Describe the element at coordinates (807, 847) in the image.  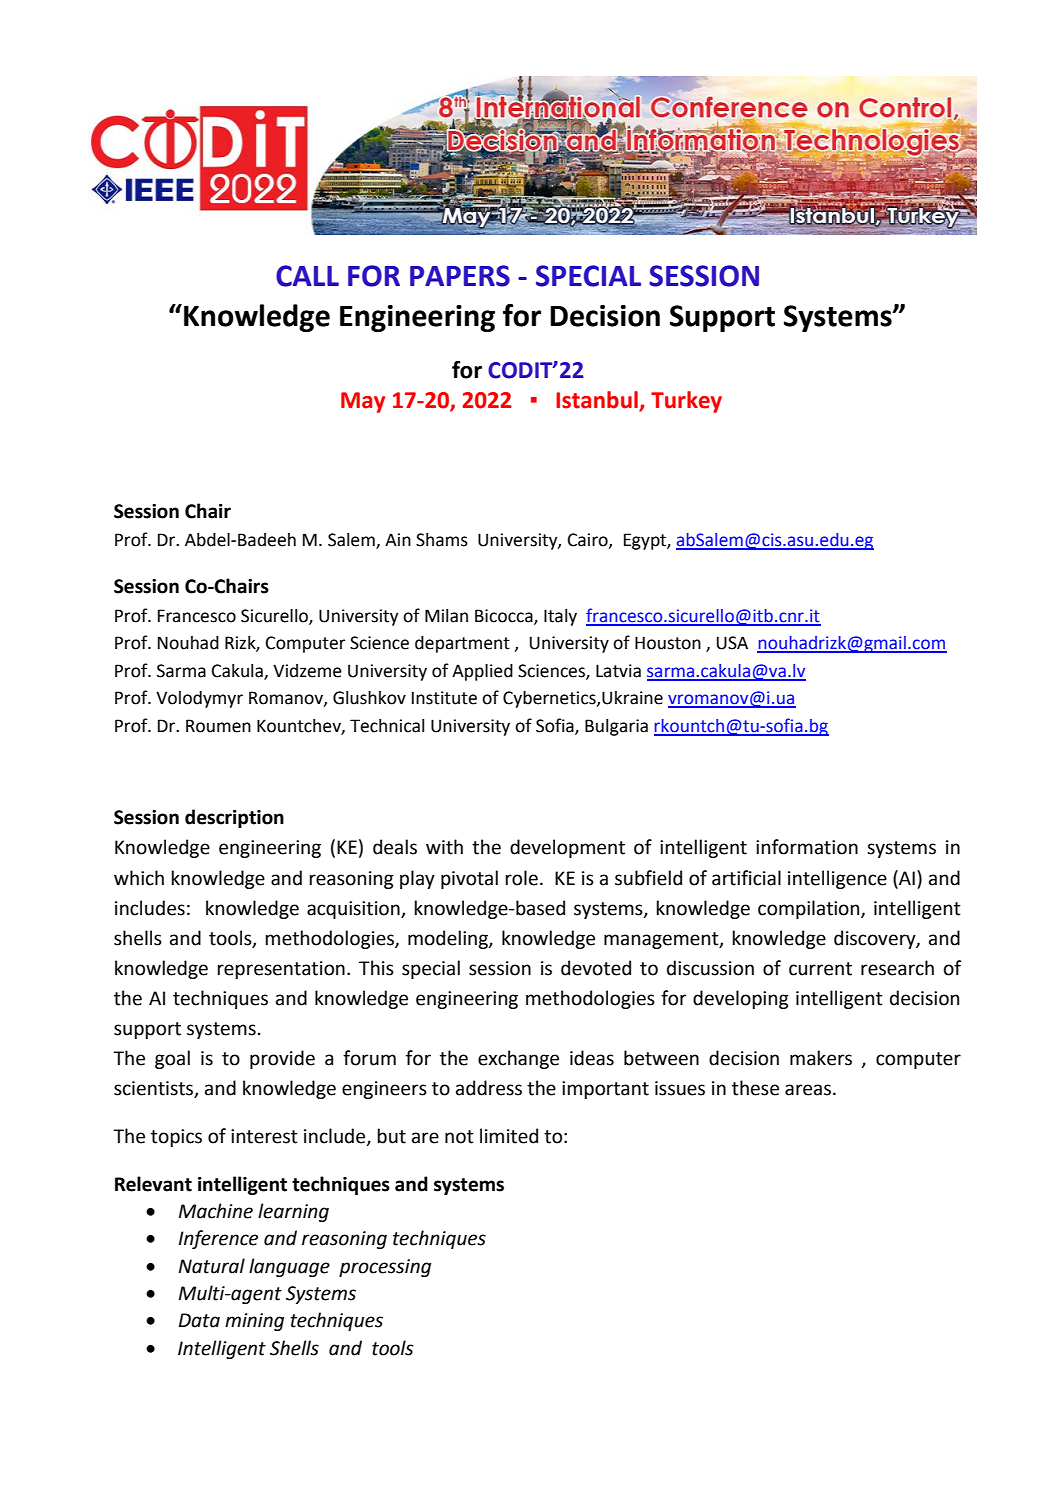
I see `information` at that location.
